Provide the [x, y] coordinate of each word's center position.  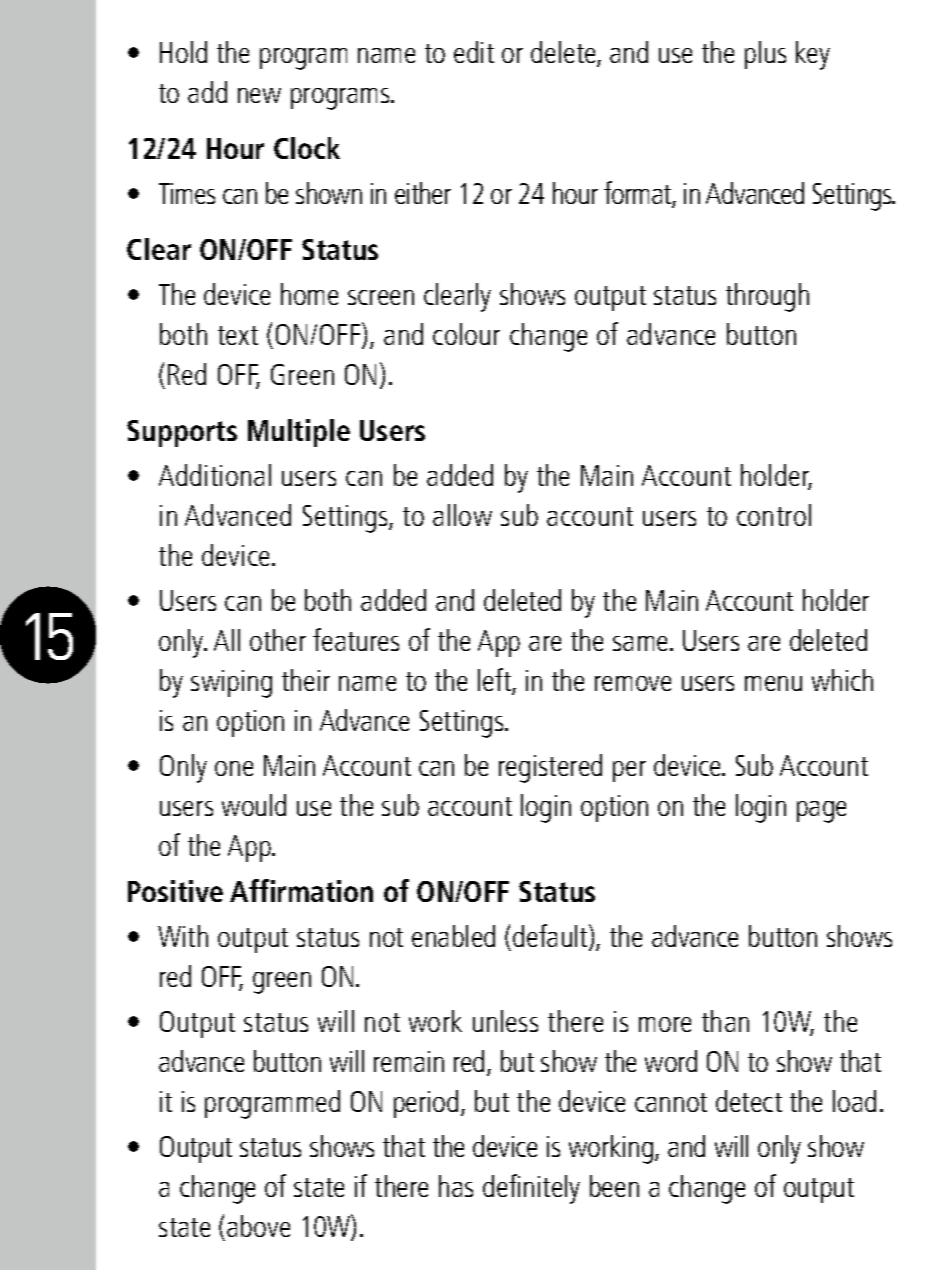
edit [474, 52]
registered [550, 768]
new [259, 95]
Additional [215, 475]
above [258, 1226]
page [821, 812]
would [254, 805]
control [774, 515]
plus [765, 55]
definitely [531, 1189]
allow [462, 515]
